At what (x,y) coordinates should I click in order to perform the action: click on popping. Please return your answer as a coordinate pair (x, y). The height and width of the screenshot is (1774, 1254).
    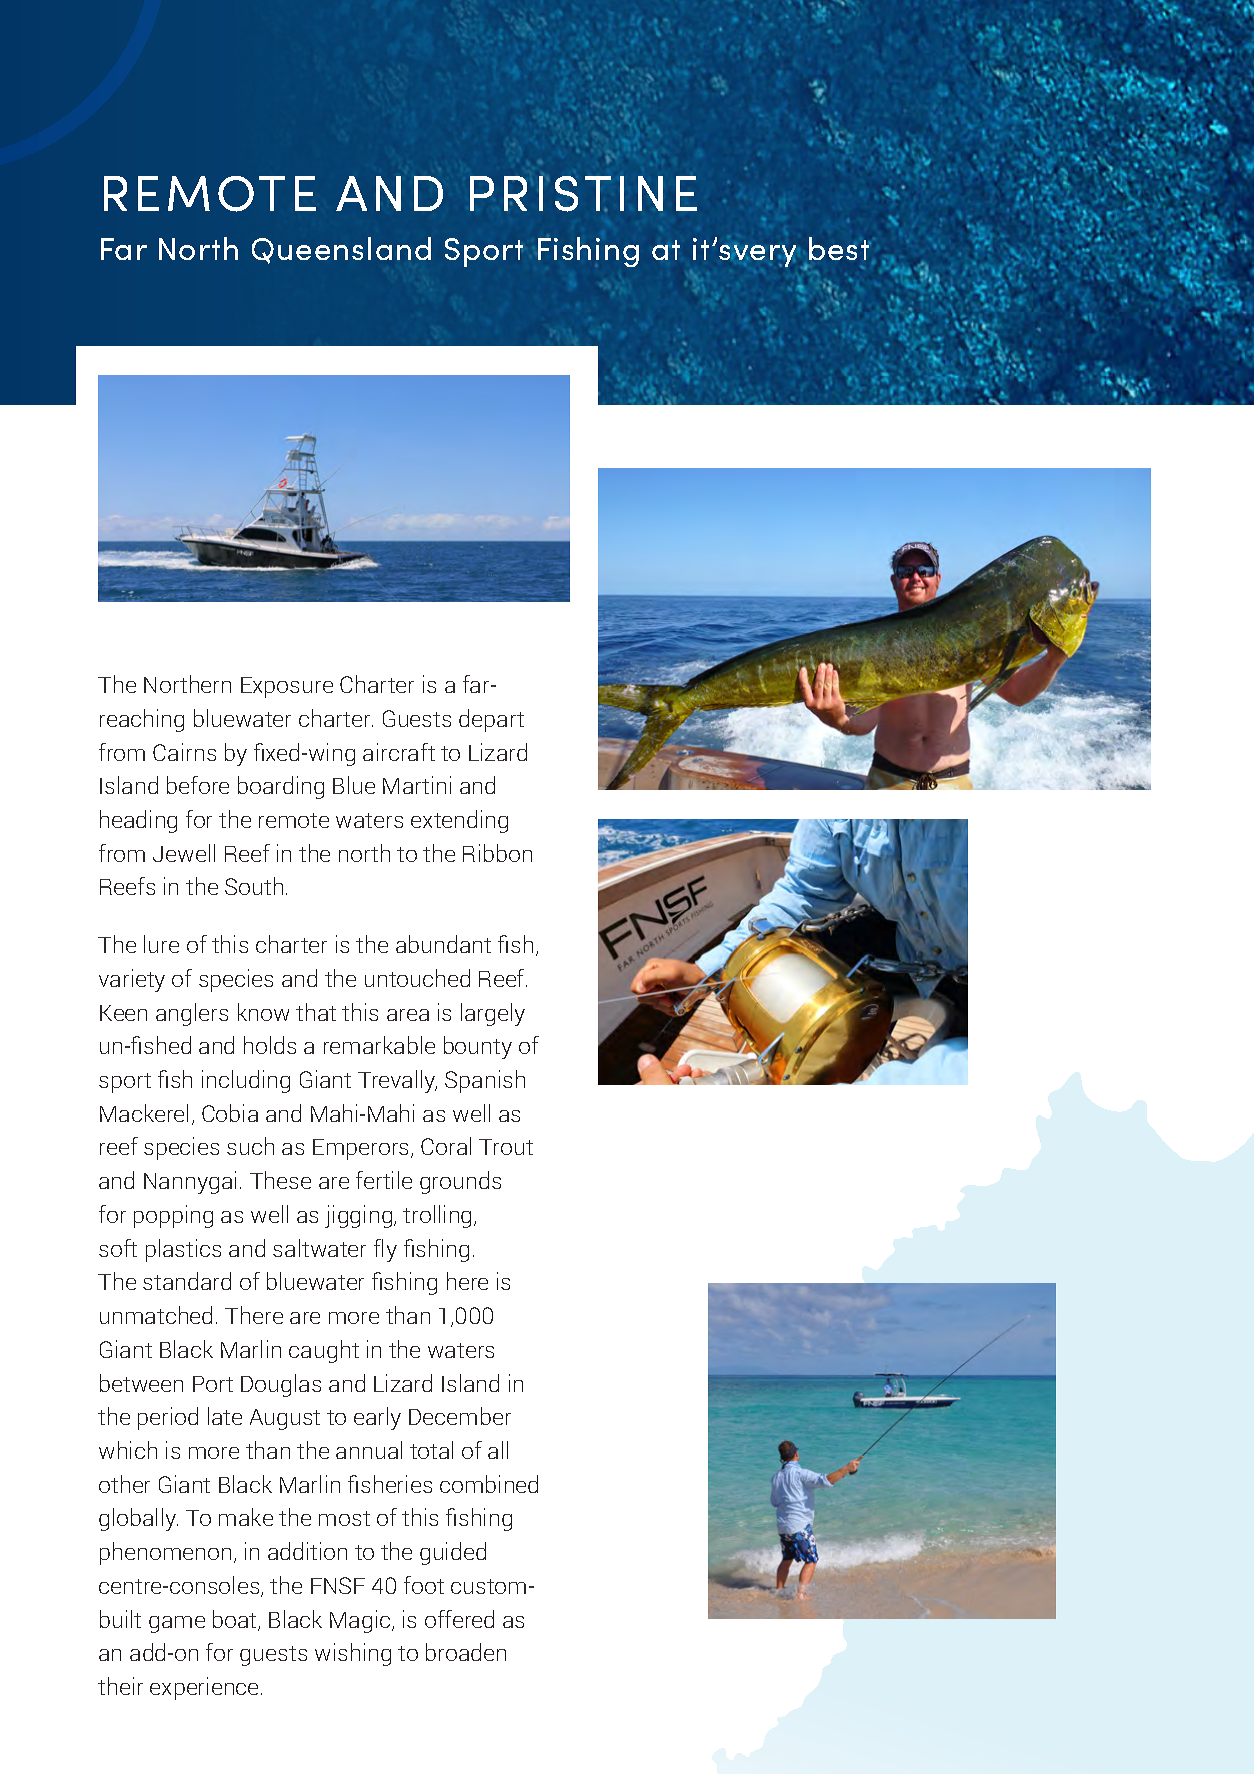
    Looking at the image, I should click on (173, 1216).
